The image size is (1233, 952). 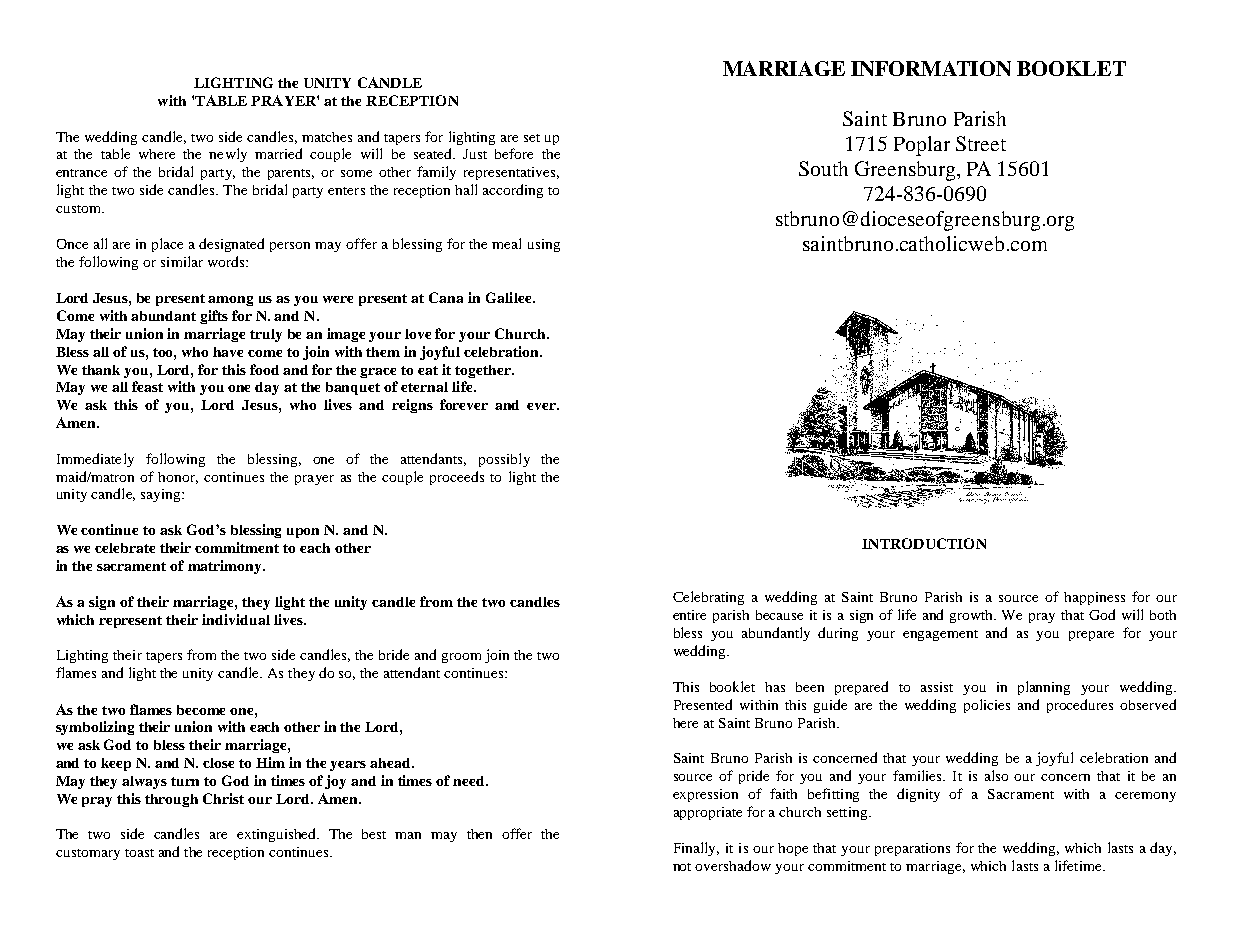 I want to click on not, so click(x=682, y=867).
